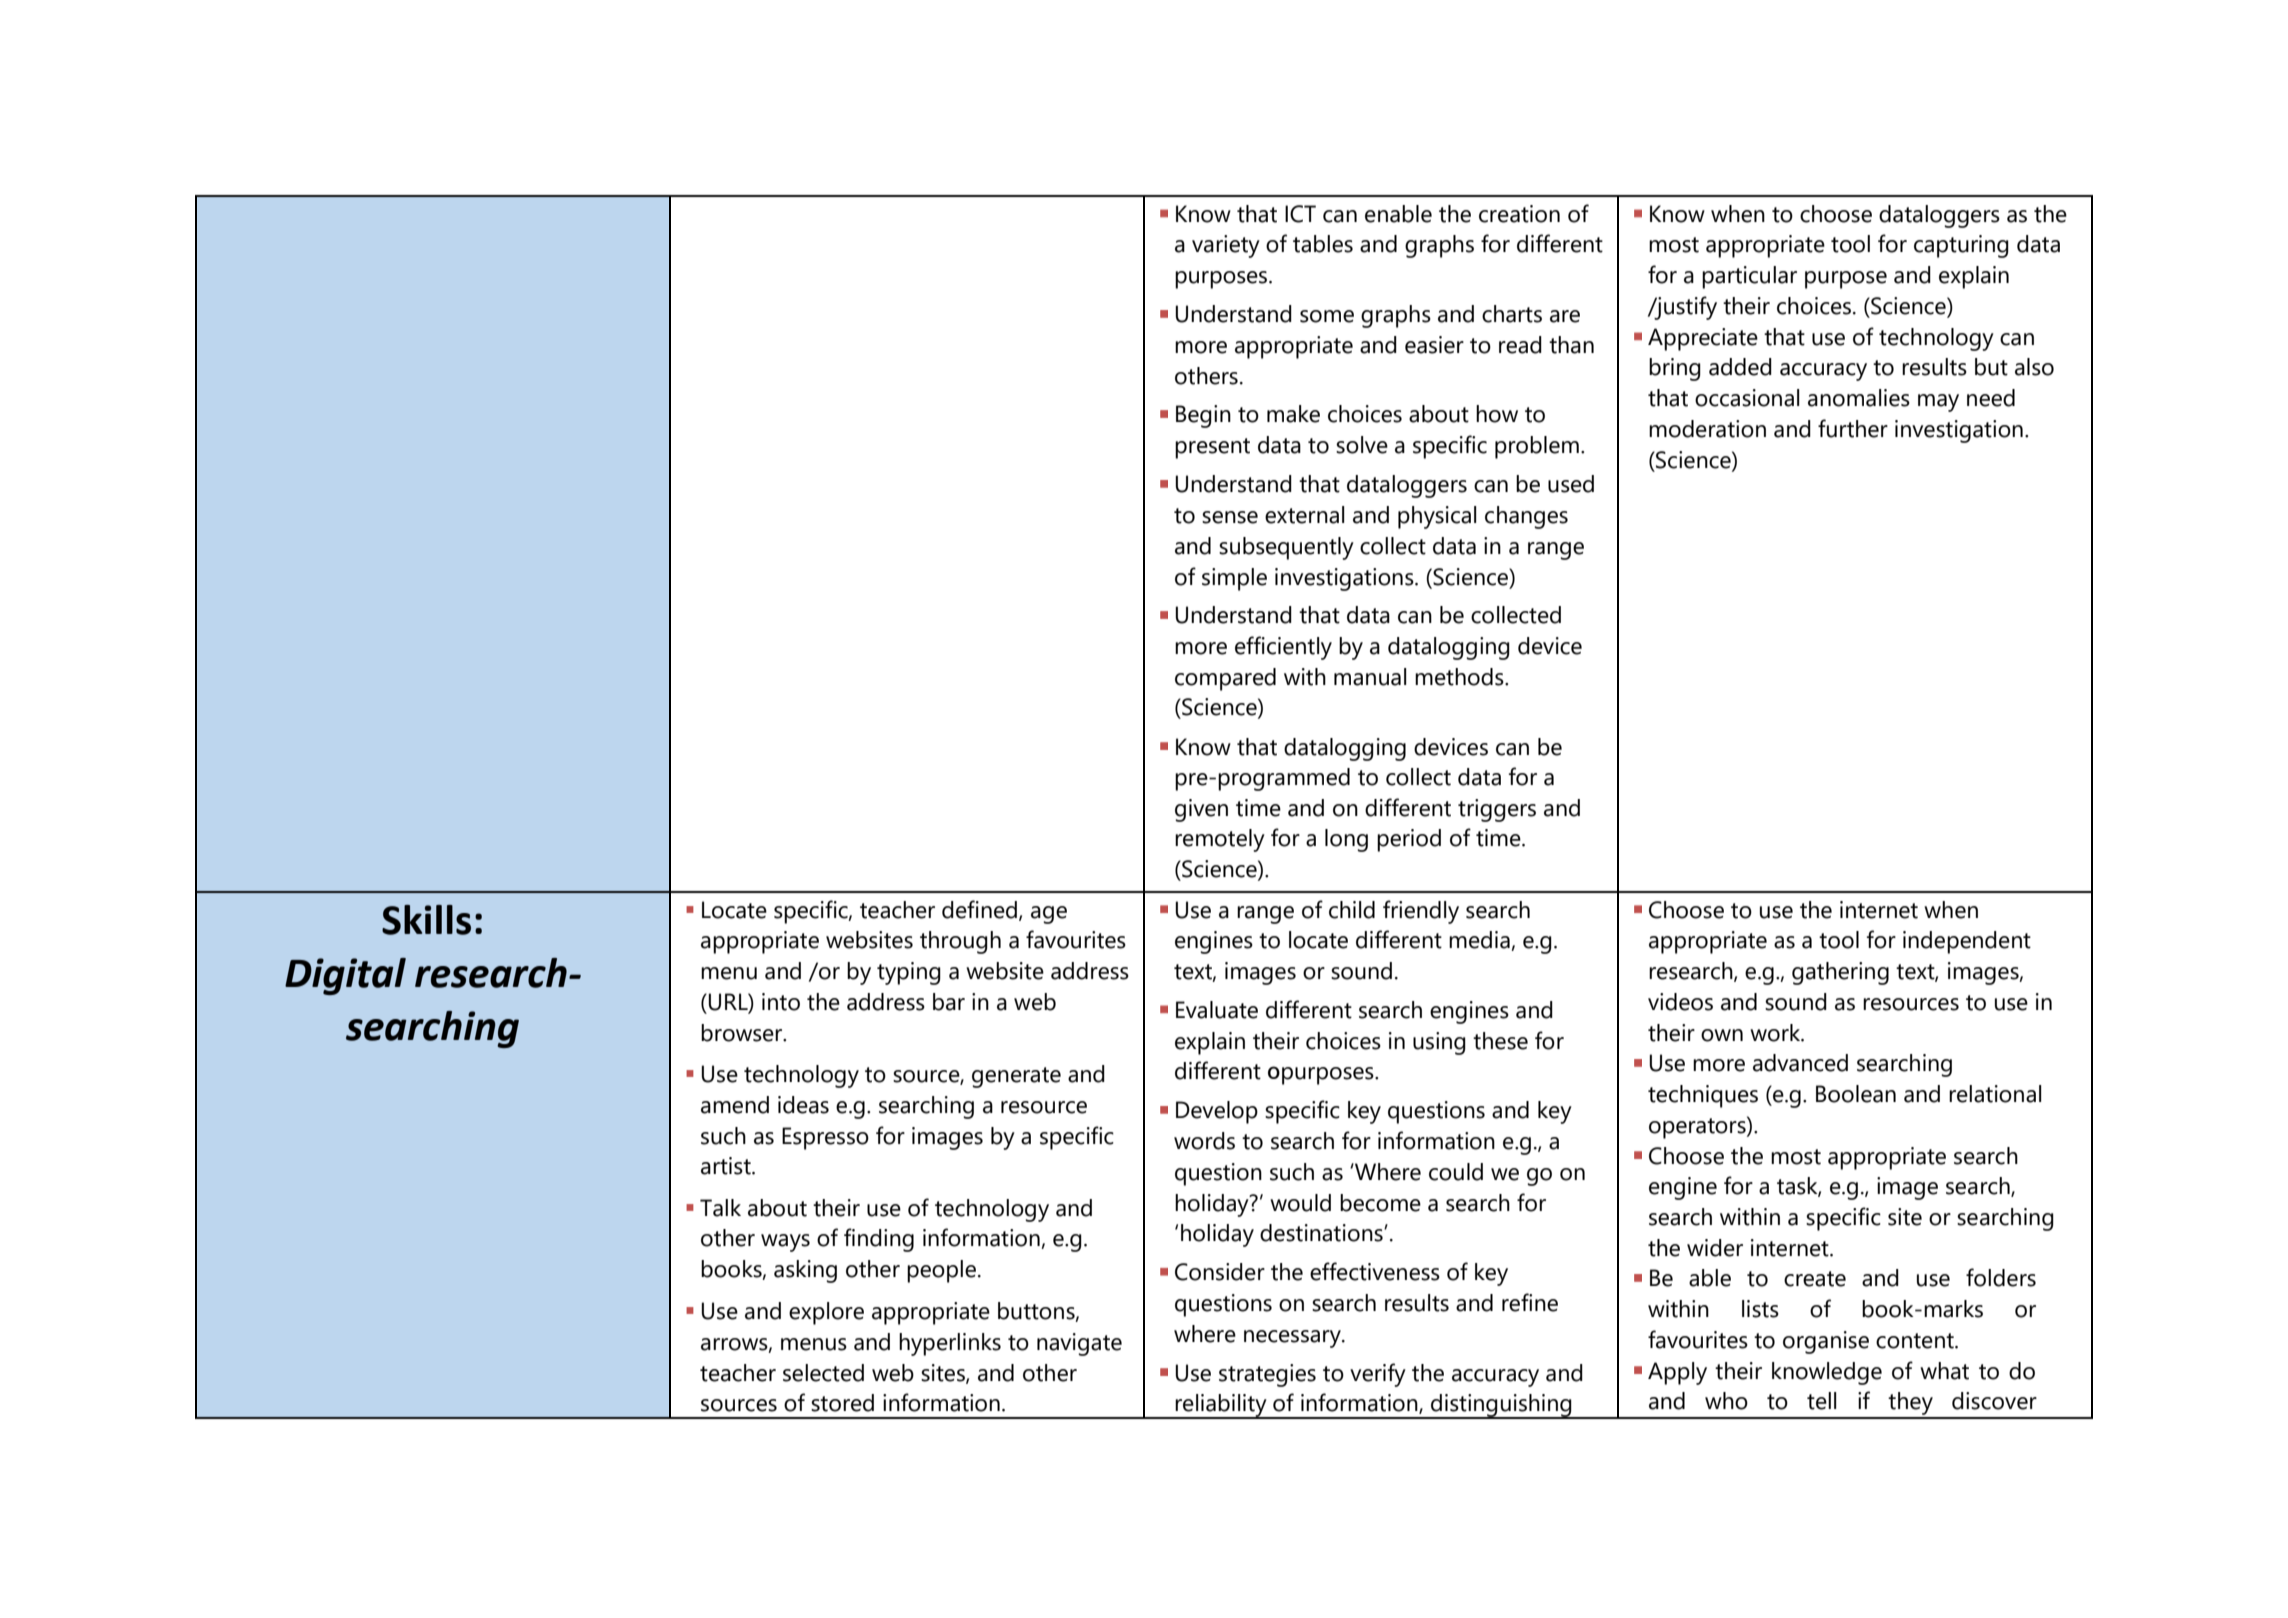  I want to click on selected, so click(823, 1373).
